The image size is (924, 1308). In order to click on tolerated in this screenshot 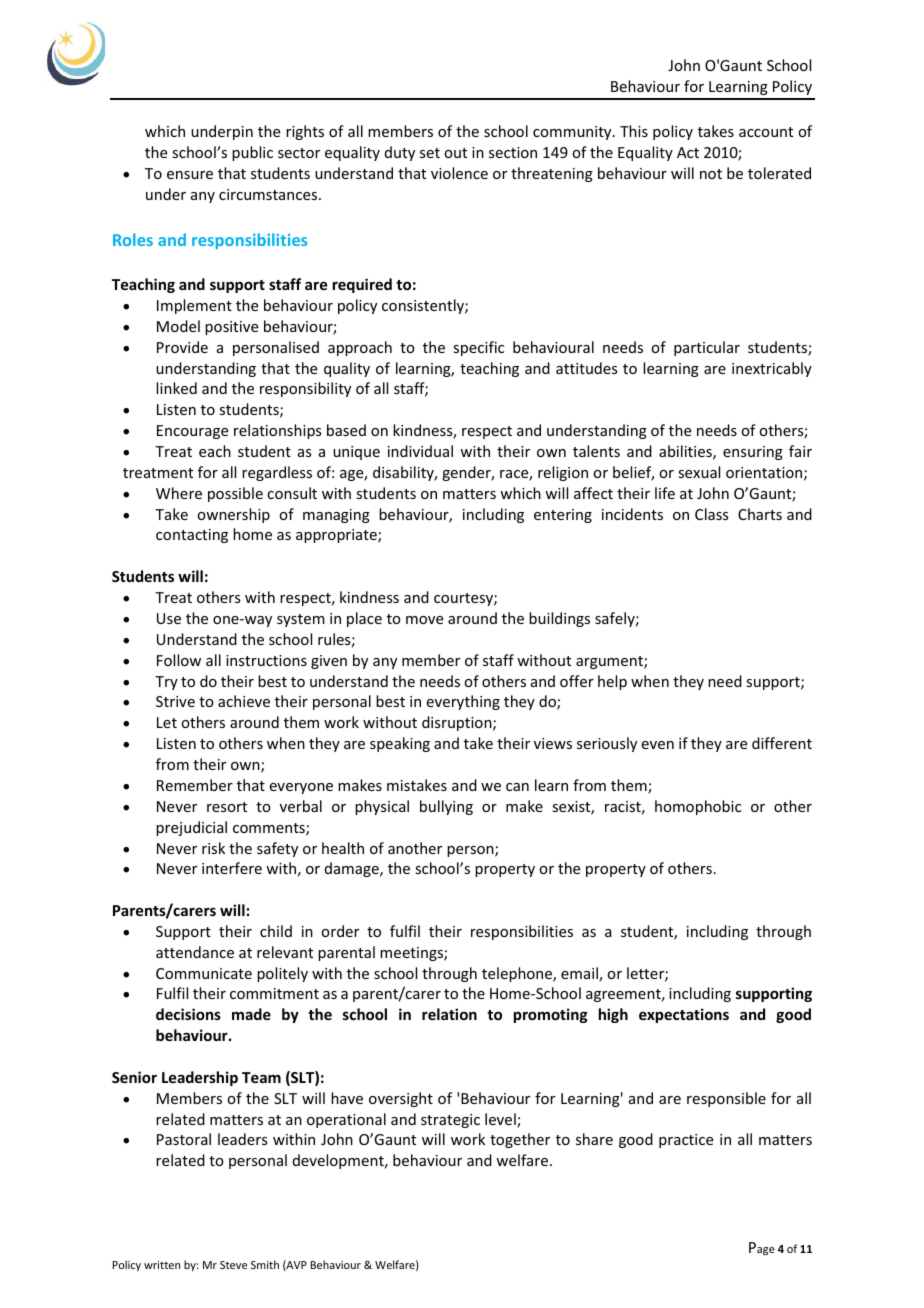, I will do `click(779, 173)`.
